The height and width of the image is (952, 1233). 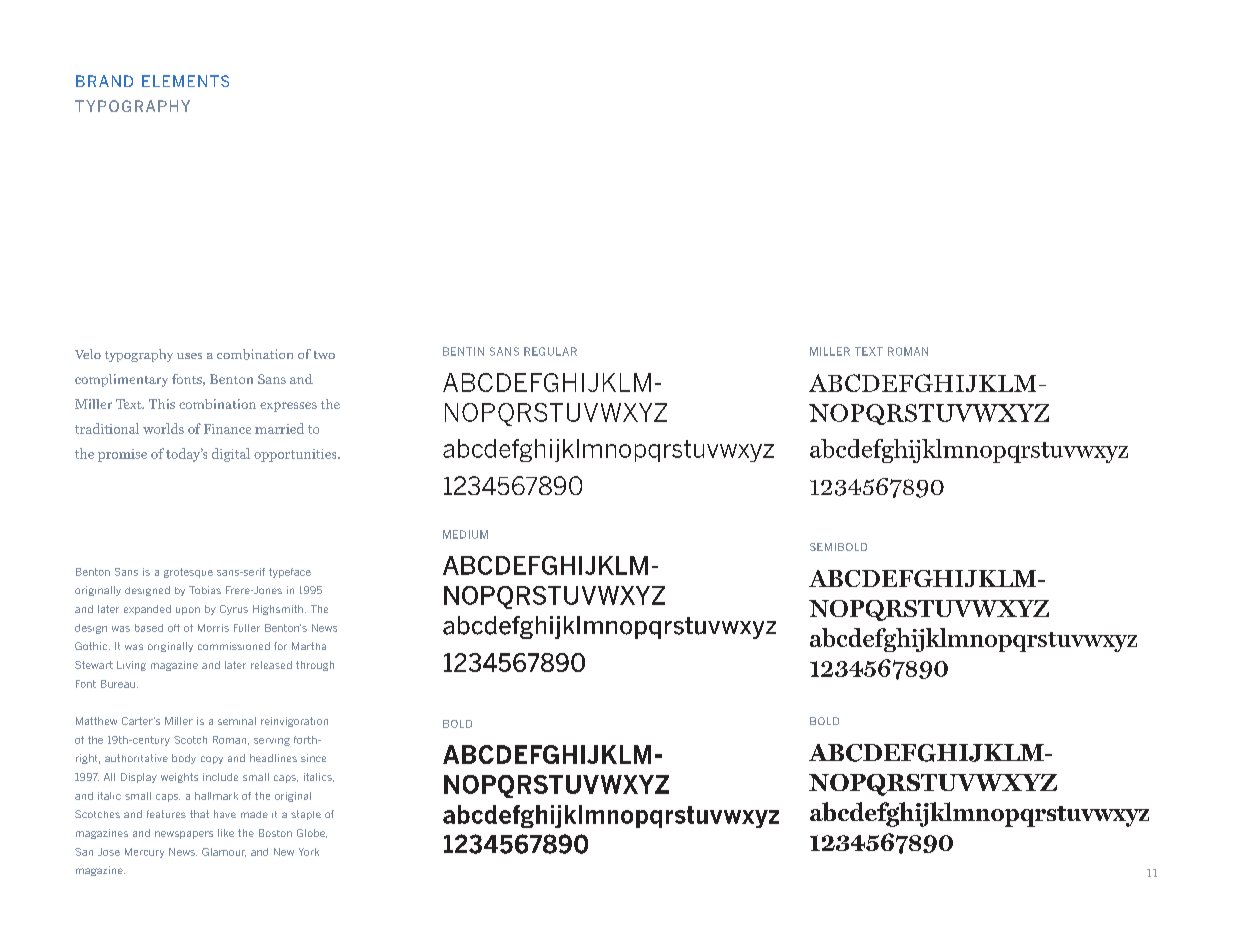 What do you see at coordinates (309, 852) in the image?
I see `York` at bounding box center [309, 852].
